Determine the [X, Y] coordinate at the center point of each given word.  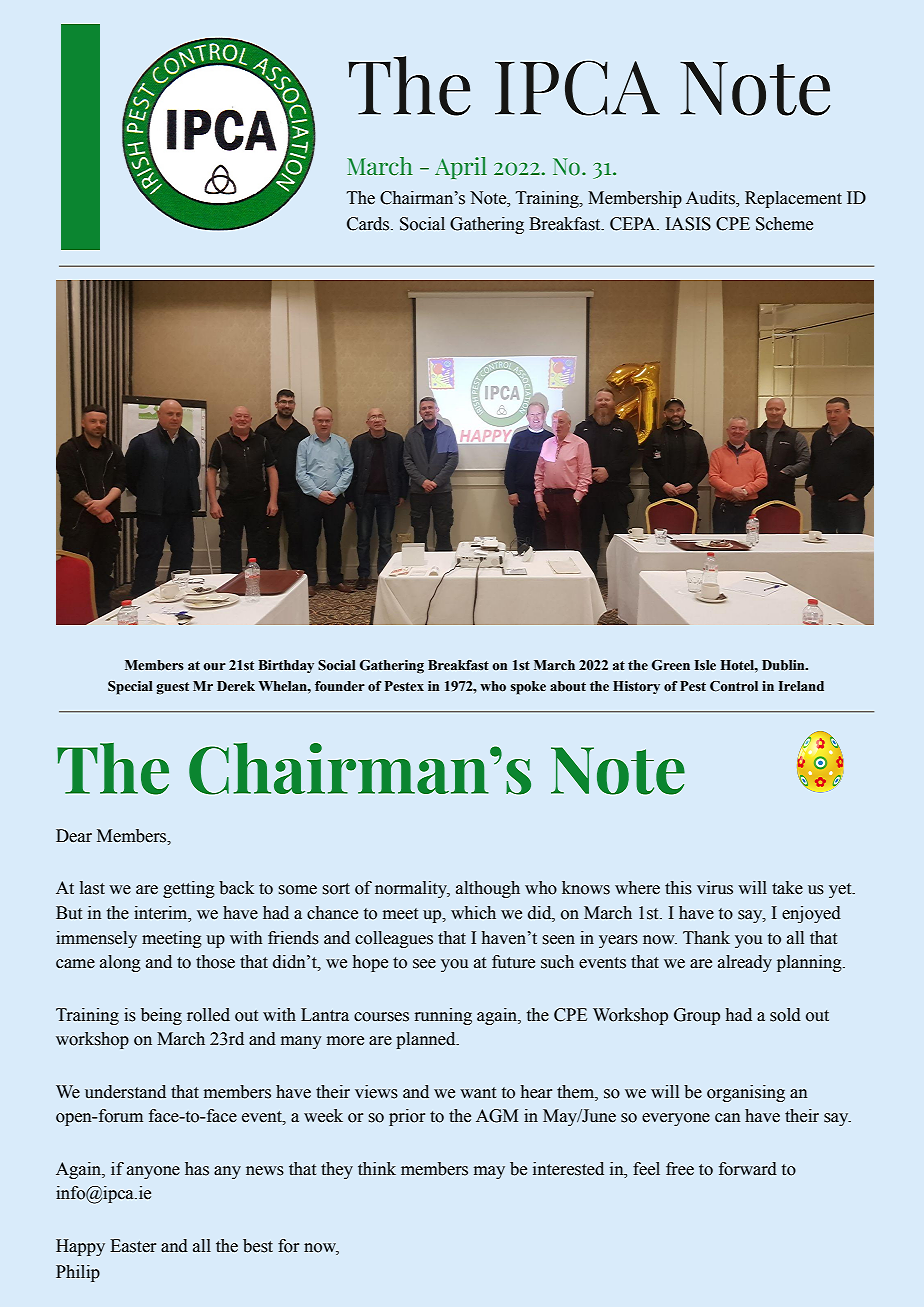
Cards [369, 224]
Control [734, 686]
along [120, 963]
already [745, 963]
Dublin [784, 665]
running [443, 1016]
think [377, 1169]
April [461, 168]
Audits [711, 199]
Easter [133, 1246]
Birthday [286, 666]
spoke [528, 688]
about [568, 686]
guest [172, 688]
